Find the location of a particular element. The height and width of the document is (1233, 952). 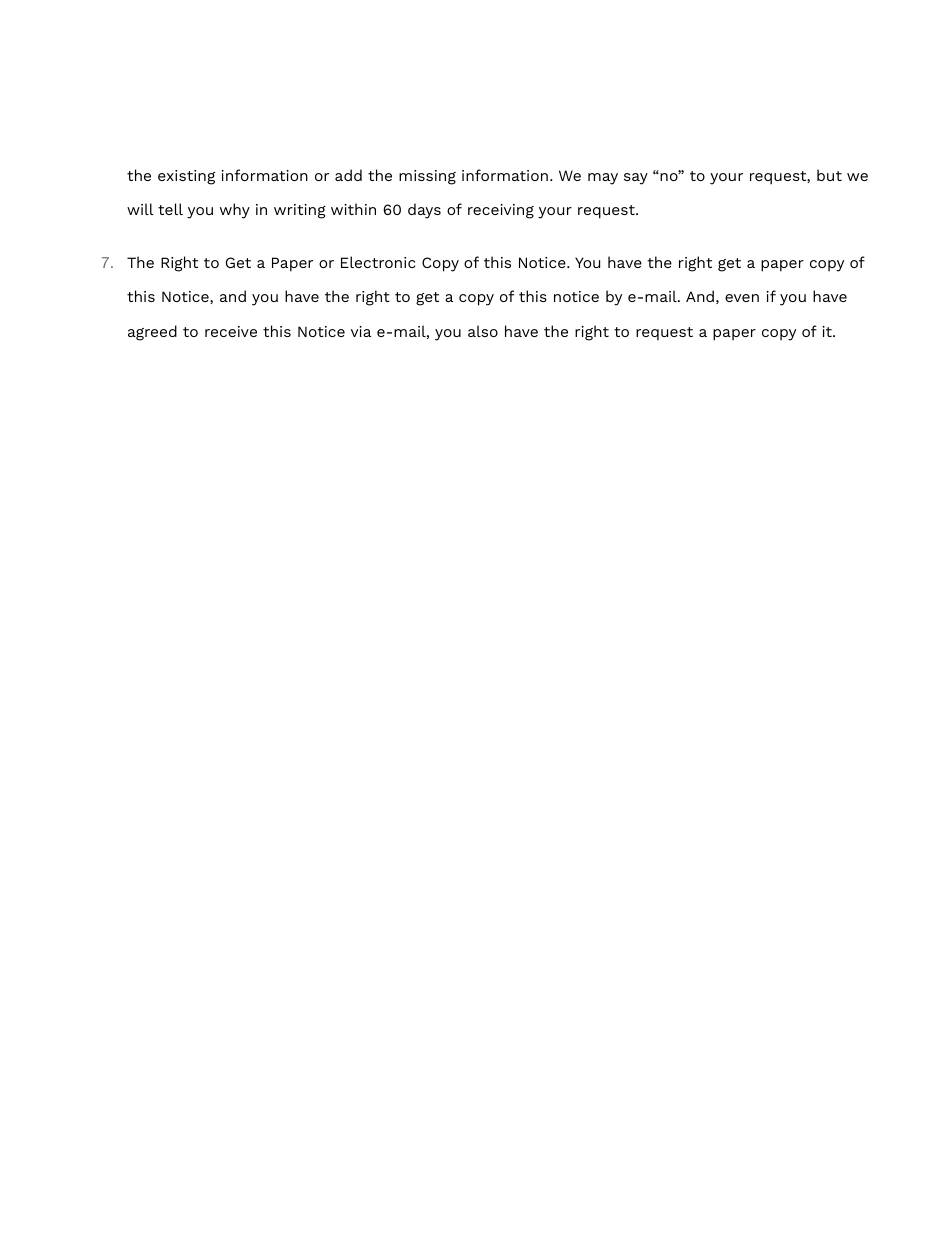

missing is located at coordinates (427, 177).
